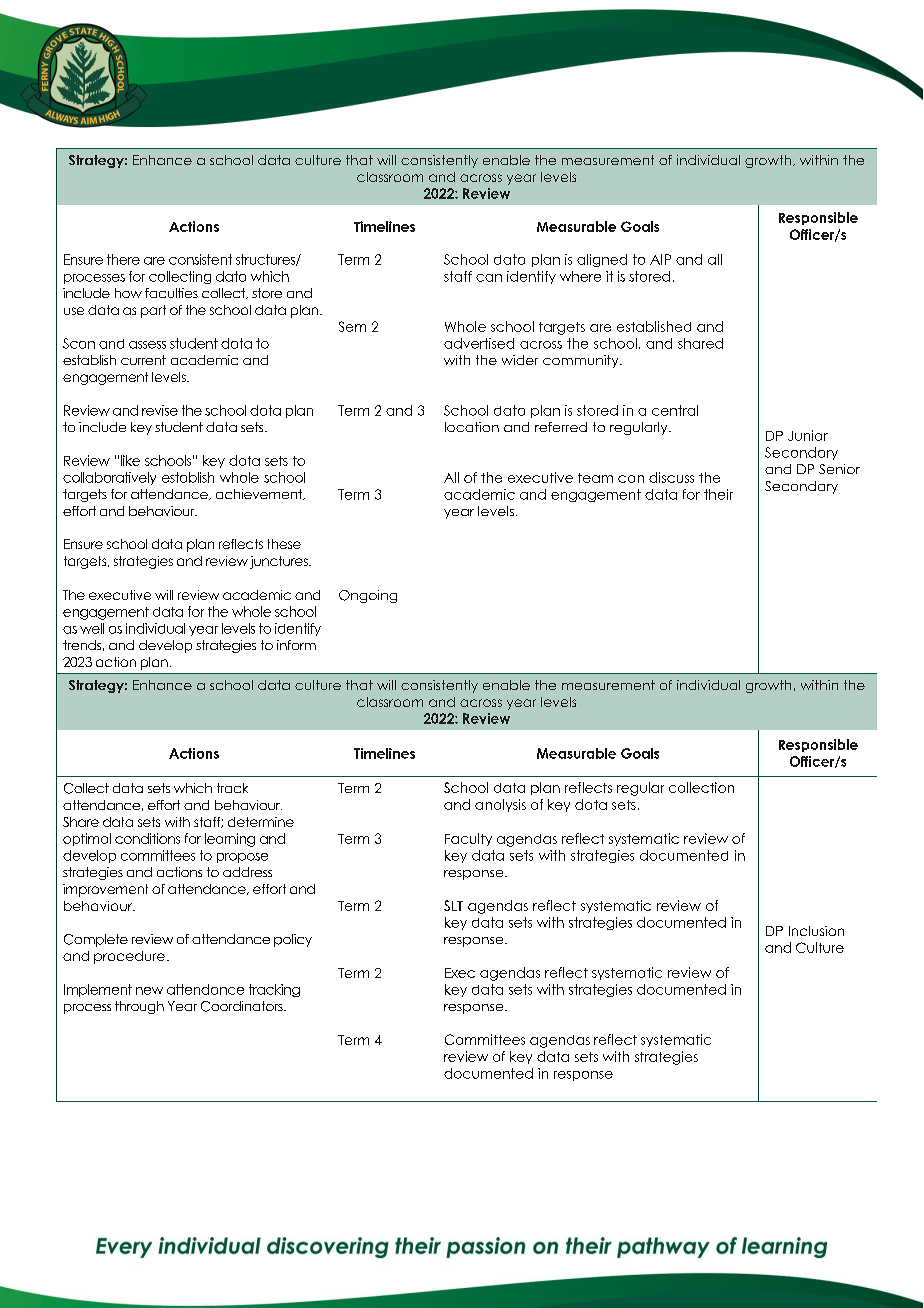 The height and width of the screenshot is (1308, 924). I want to click on AIP, so click(660, 259).
